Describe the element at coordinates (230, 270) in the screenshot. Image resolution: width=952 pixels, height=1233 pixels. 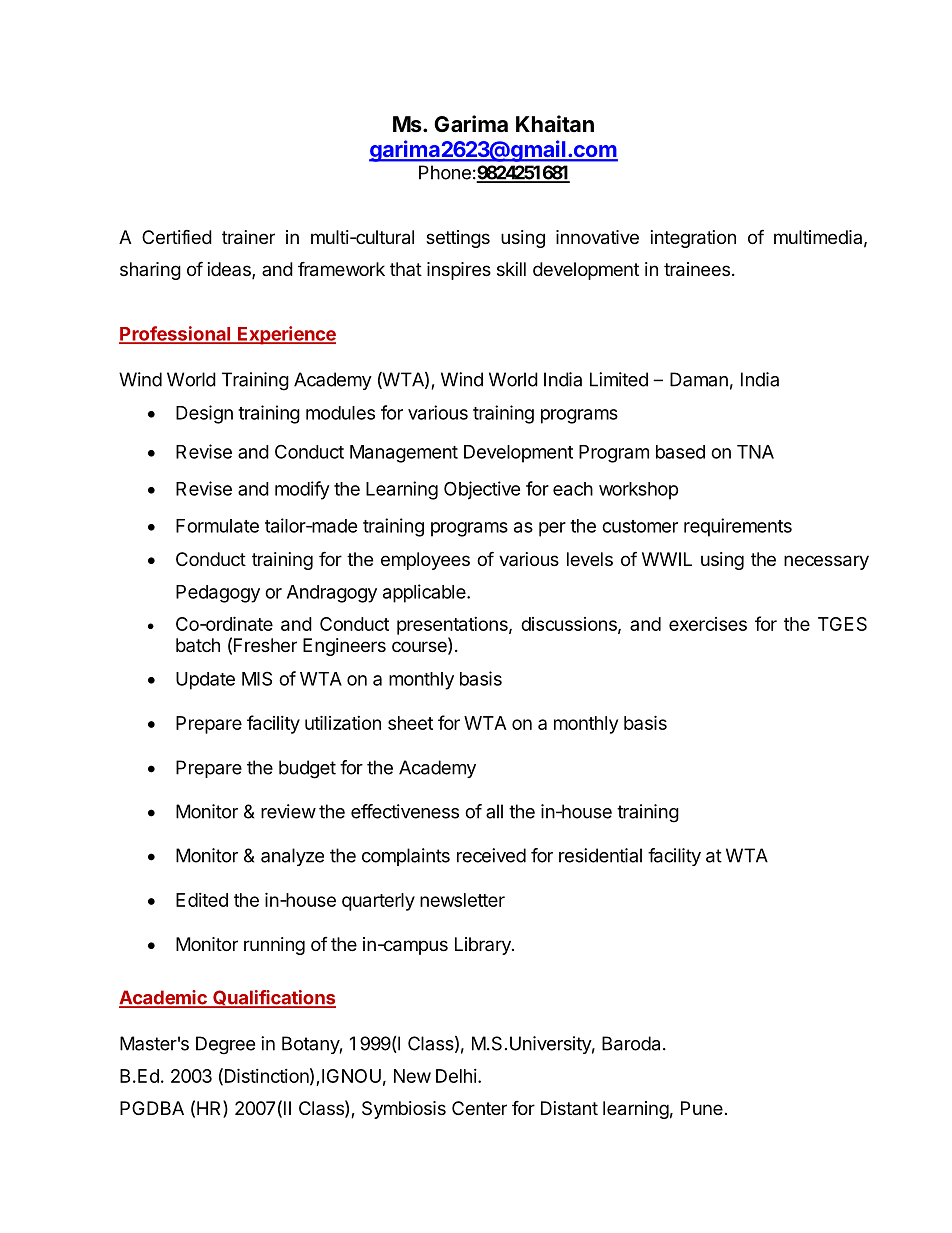
I see `ideas` at that location.
